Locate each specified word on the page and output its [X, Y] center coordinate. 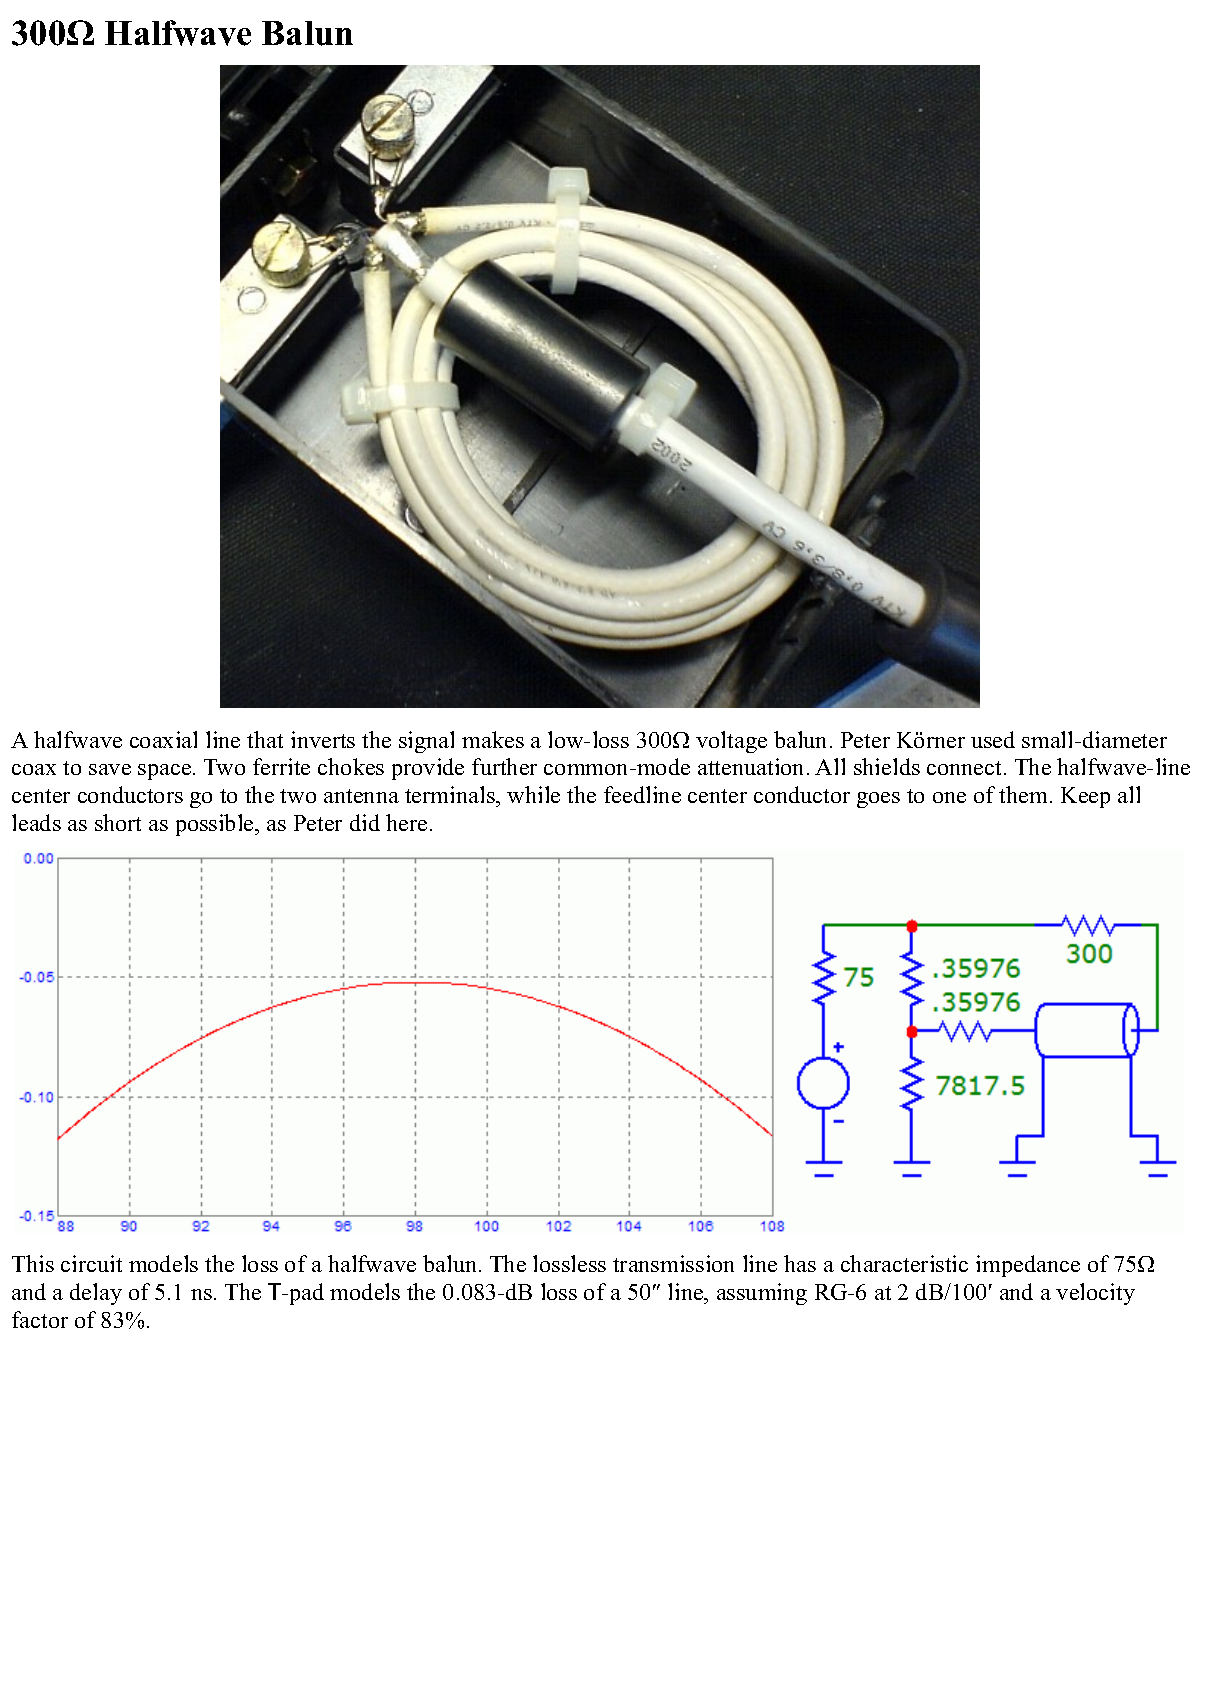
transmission [673, 1263]
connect [966, 768]
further [504, 766]
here [406, 822]
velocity [1095, 1294]
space [166, 772]
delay [96, 1294]
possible [216, 825]
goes [878, 800]
